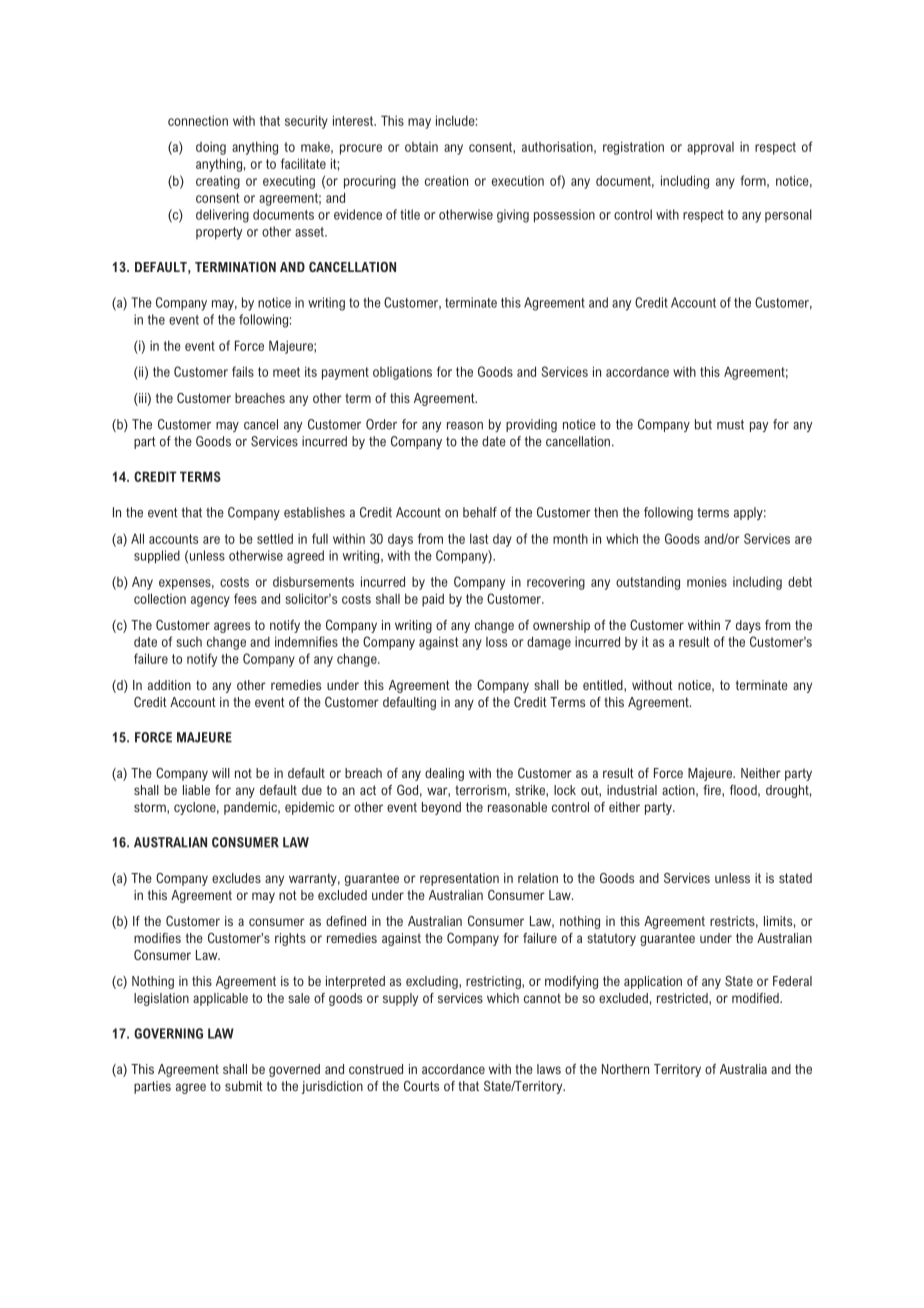  What do you see at coordinates (531, 425) in the document?
I see `providing` at bounding box center [531, 425].
